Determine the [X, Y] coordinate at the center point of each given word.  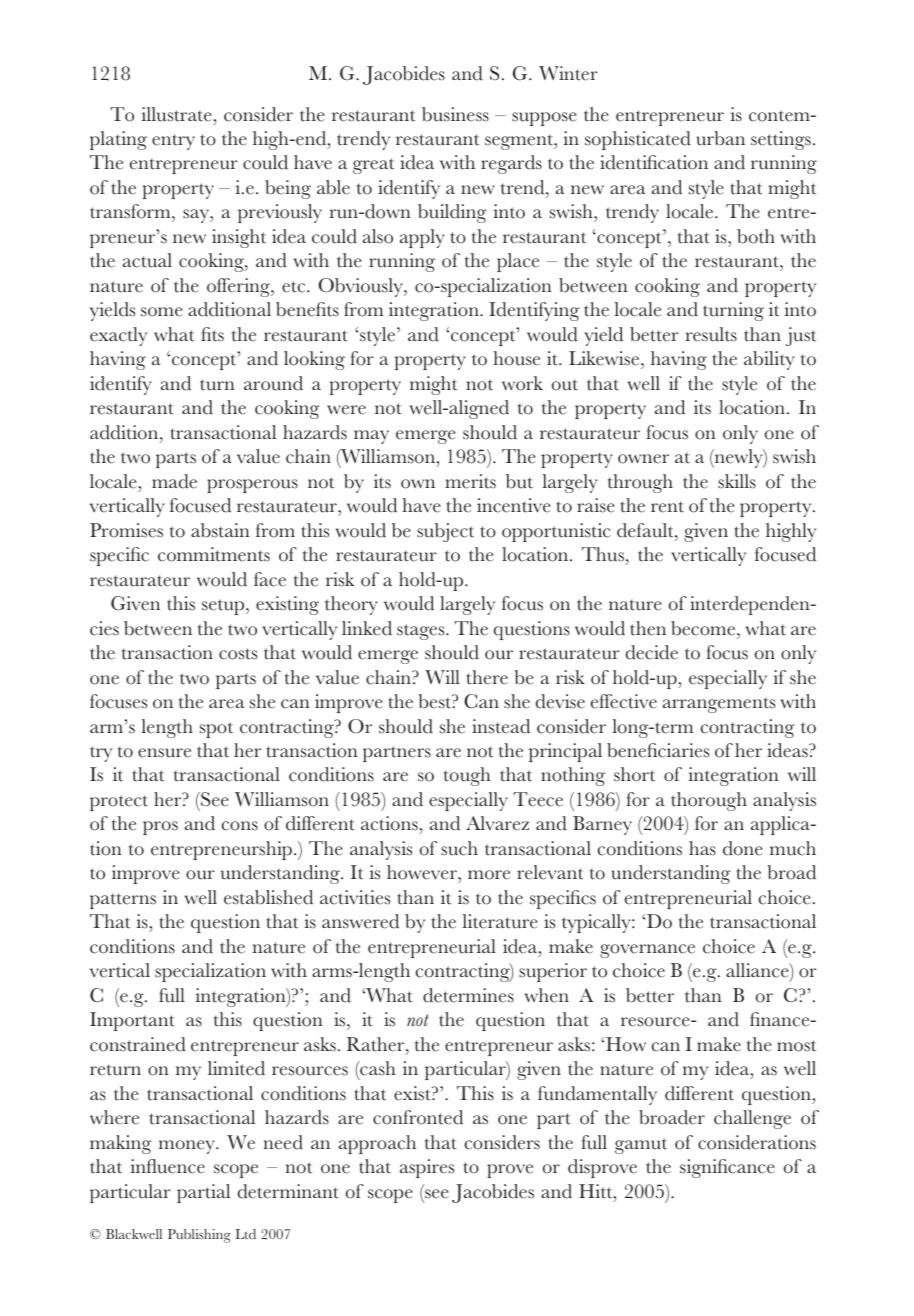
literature [500, 921]
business [455, 114]
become [703, 628]
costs [238, 654]
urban [720, 138]
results [711, 334]
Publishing [199, 1236]
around [273, 383]
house [516, 358]
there [487, 677]
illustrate [178, 114]
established [268, 897]
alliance [758, 972]
